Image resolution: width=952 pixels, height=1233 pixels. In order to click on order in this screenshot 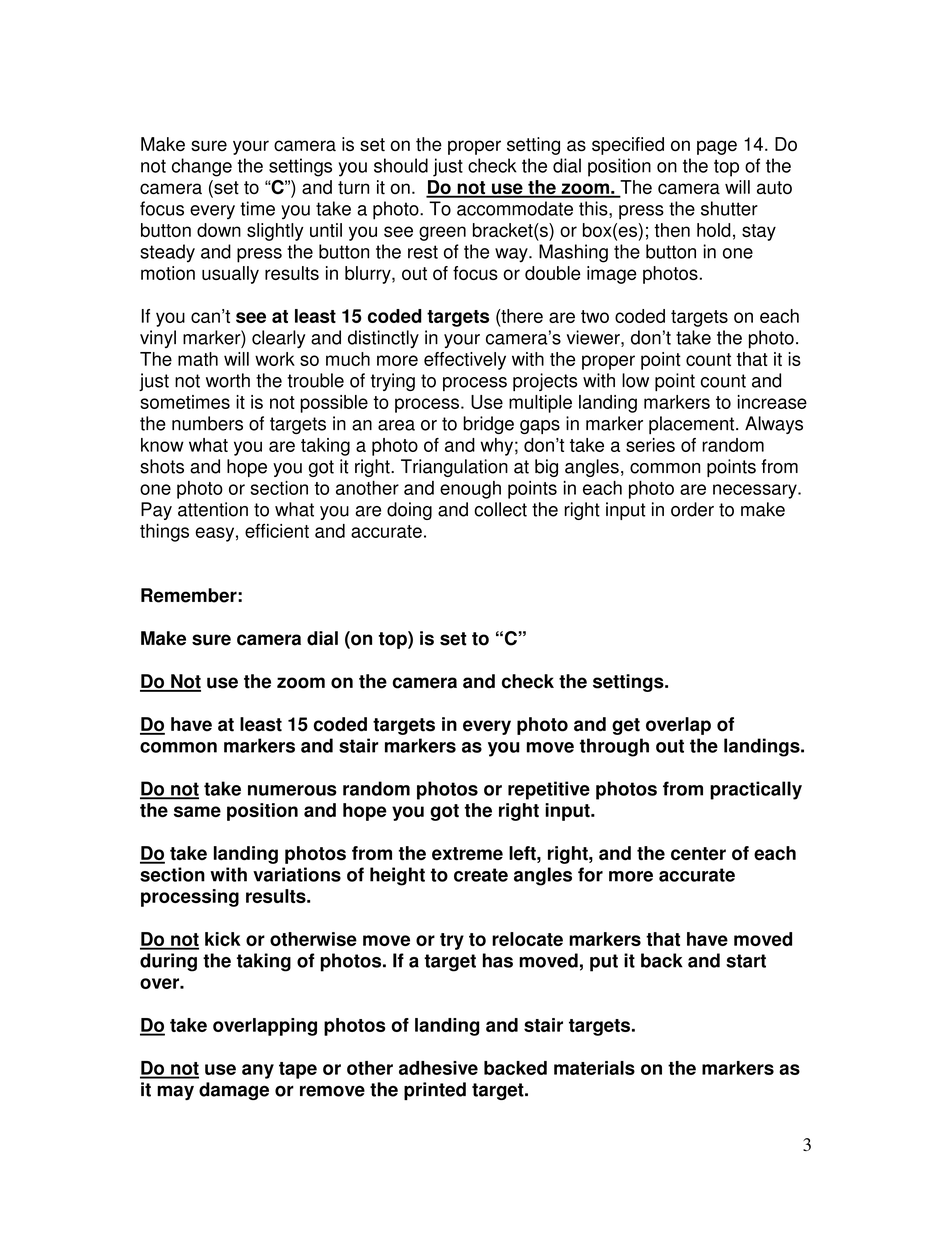, I will do `click(692, 509)`.
